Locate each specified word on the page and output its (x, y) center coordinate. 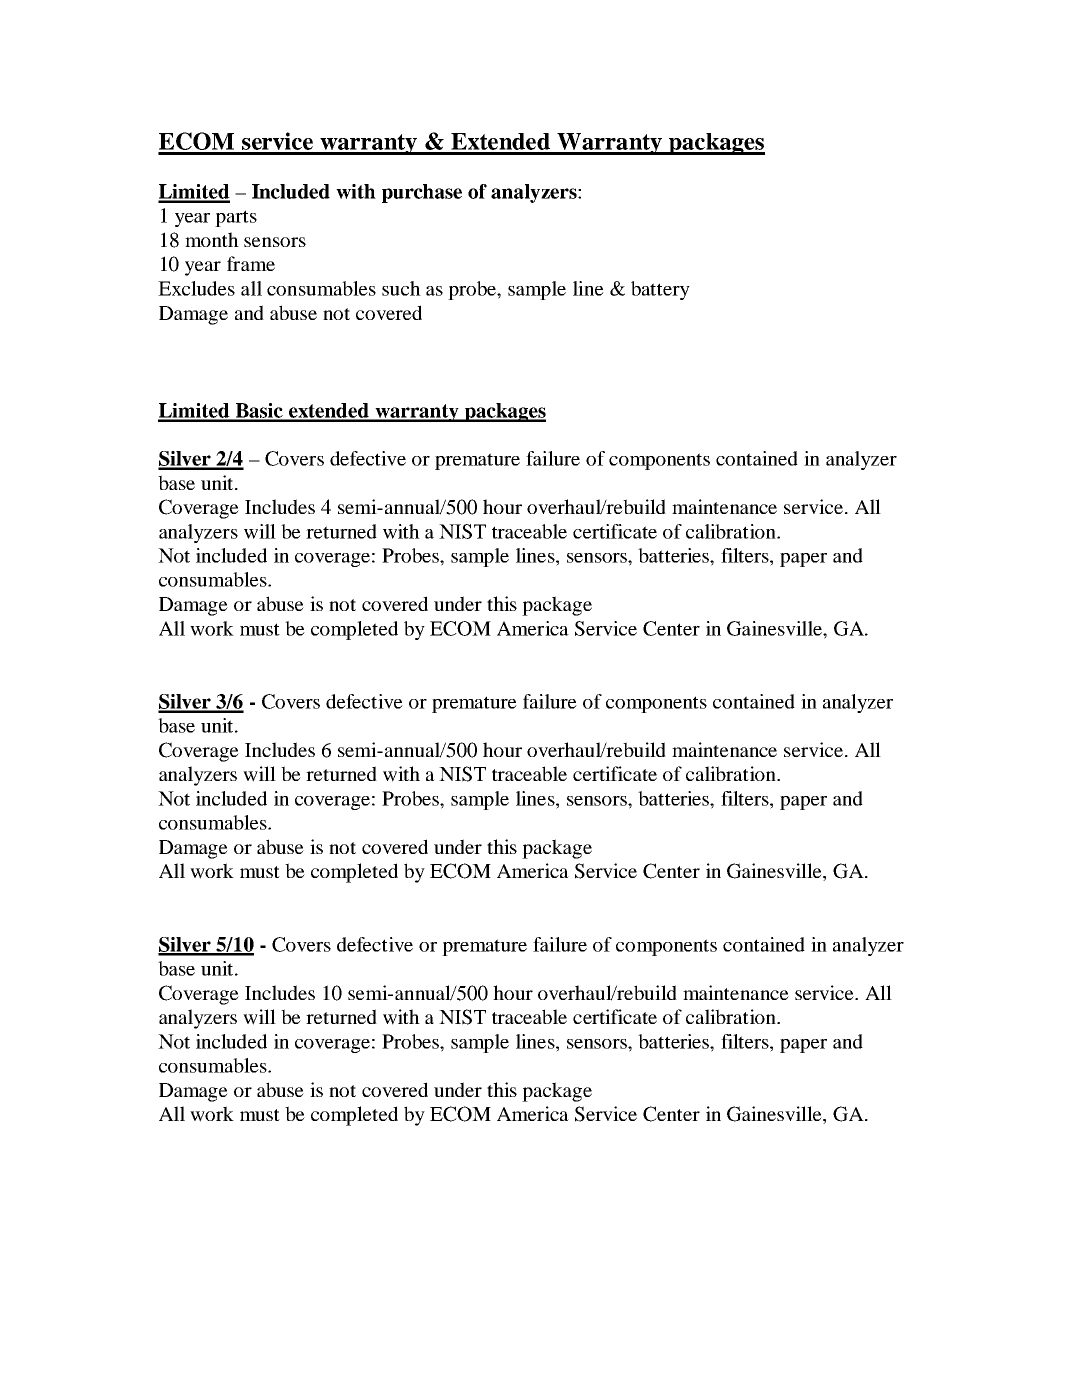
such (401, 288)
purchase (422, 193)
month (212, 239)
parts (236, 218)
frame (251, 263)
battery (660, 290)
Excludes (196, 288)
